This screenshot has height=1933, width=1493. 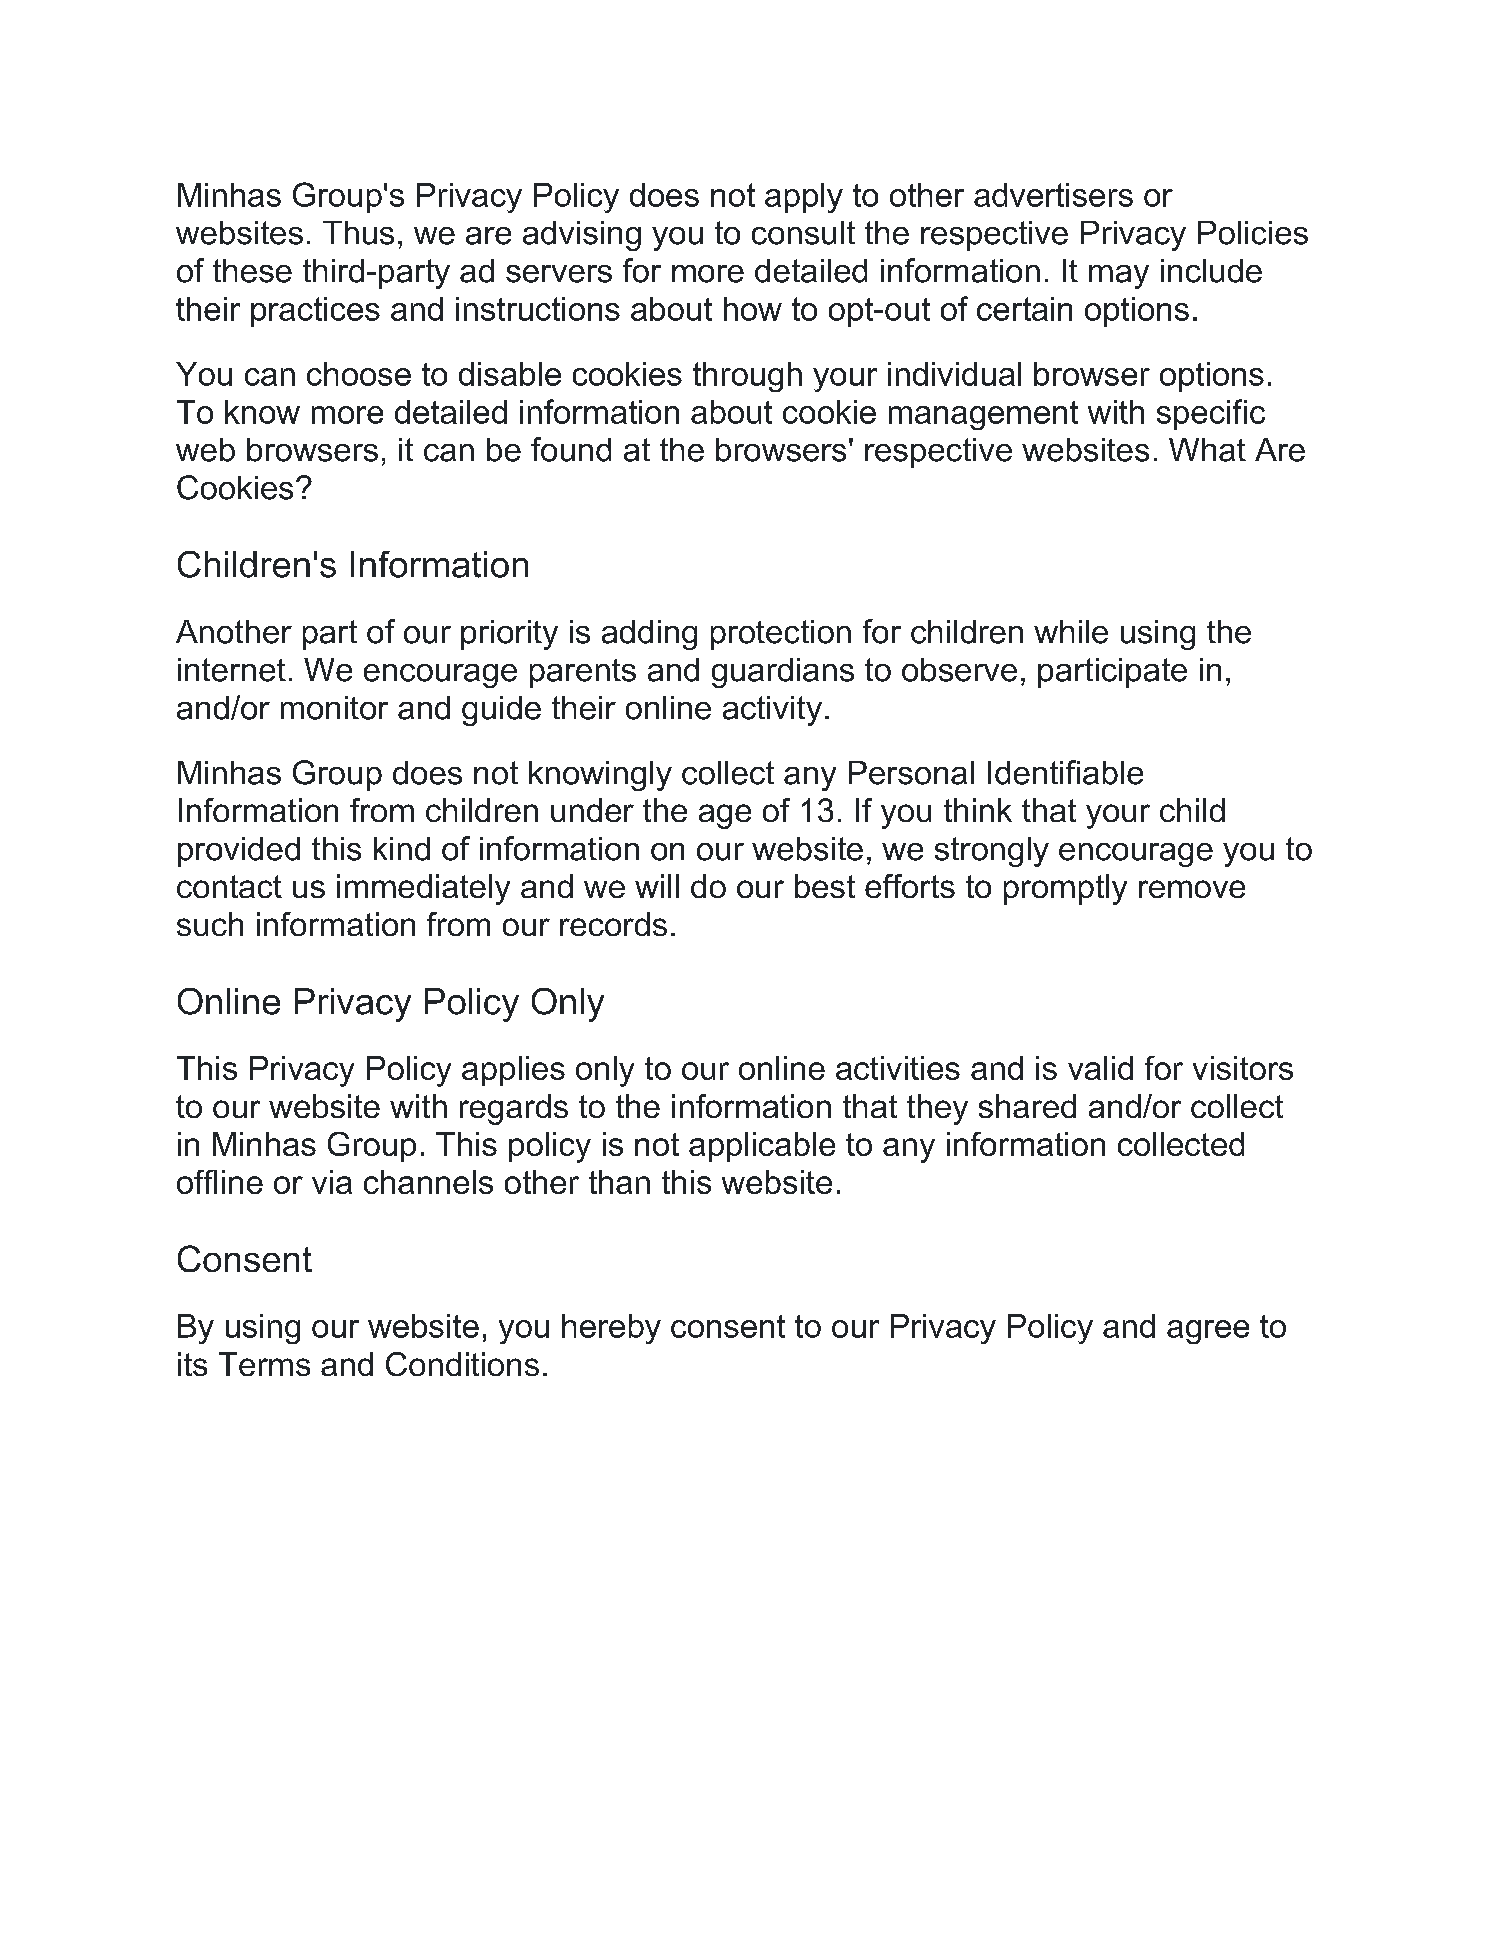 What do you see at coordinates (611, 1329) in the screenshot?
I see `hereby` at bounding box center [611, 1329].
